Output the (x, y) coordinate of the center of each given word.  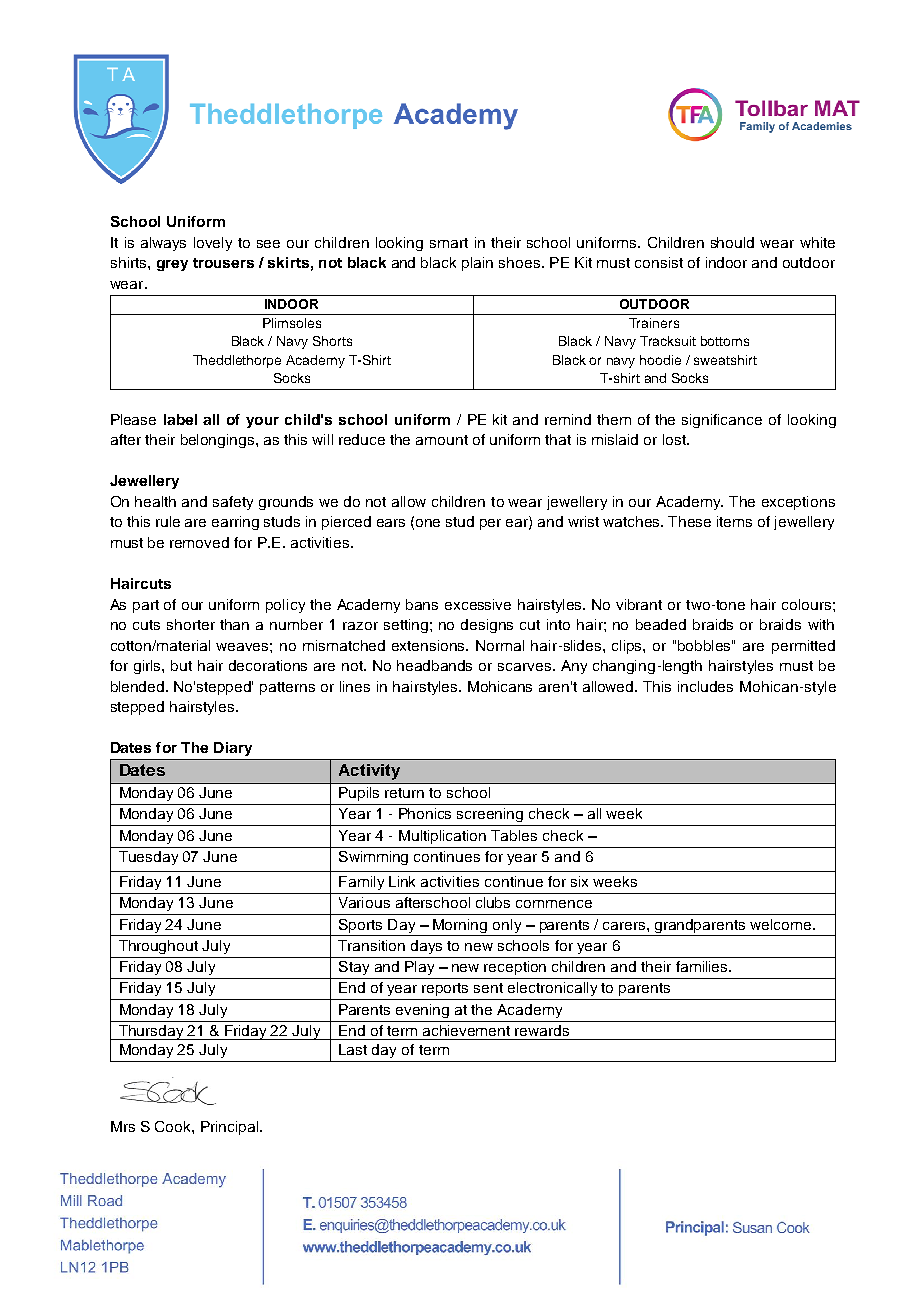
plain (477, 264)
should (732, 242)
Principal (231, 1128)
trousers (223, 263)
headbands (434, 665)
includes (705, 686)
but (181, 665)
